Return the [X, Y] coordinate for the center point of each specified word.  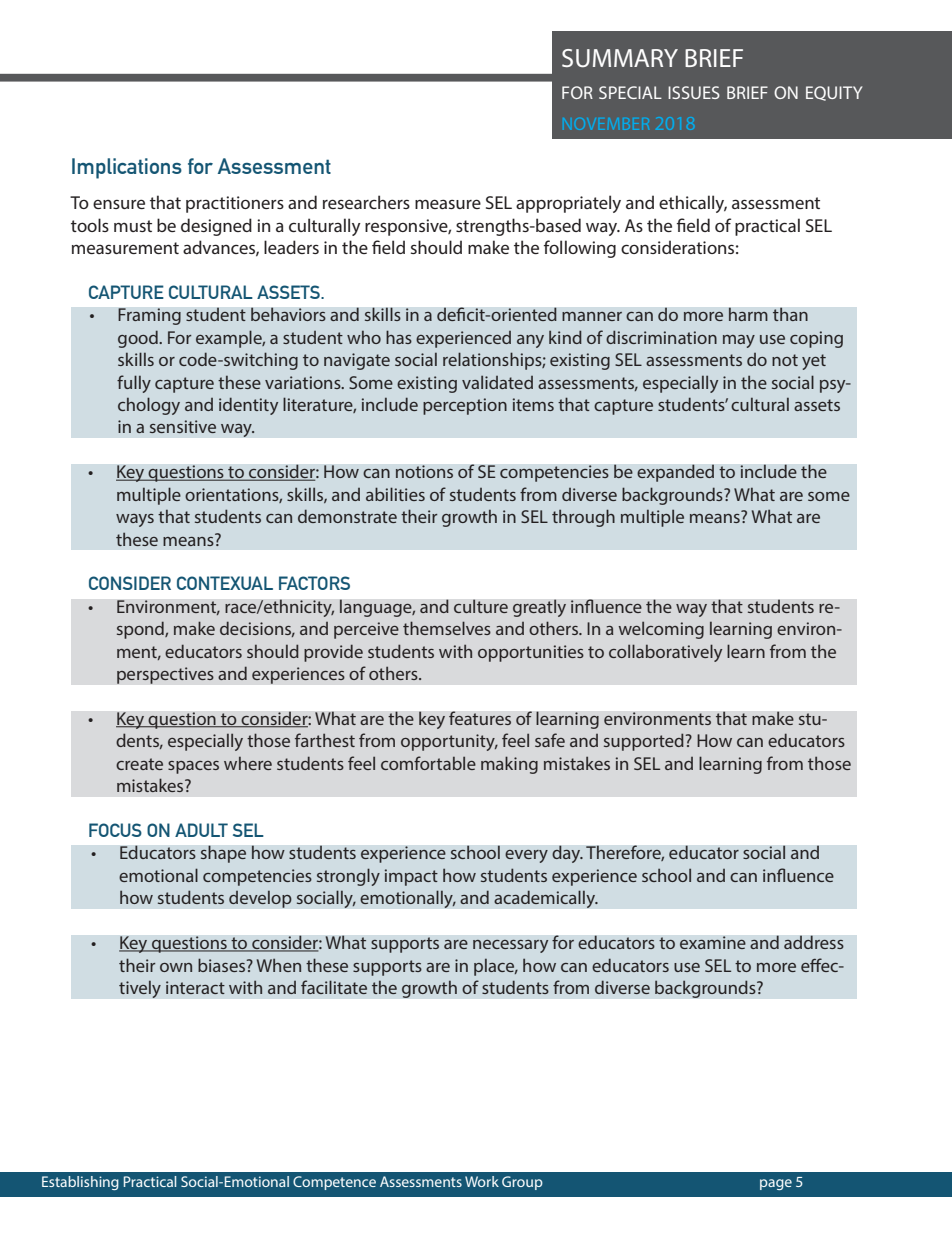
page [776, 1184]
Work [482, 1181]
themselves [447, 628]
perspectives [165, 675]
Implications [127, 168]
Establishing [80, 1183]
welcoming [661, 630]
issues [694, 92]
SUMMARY [620, 58]
